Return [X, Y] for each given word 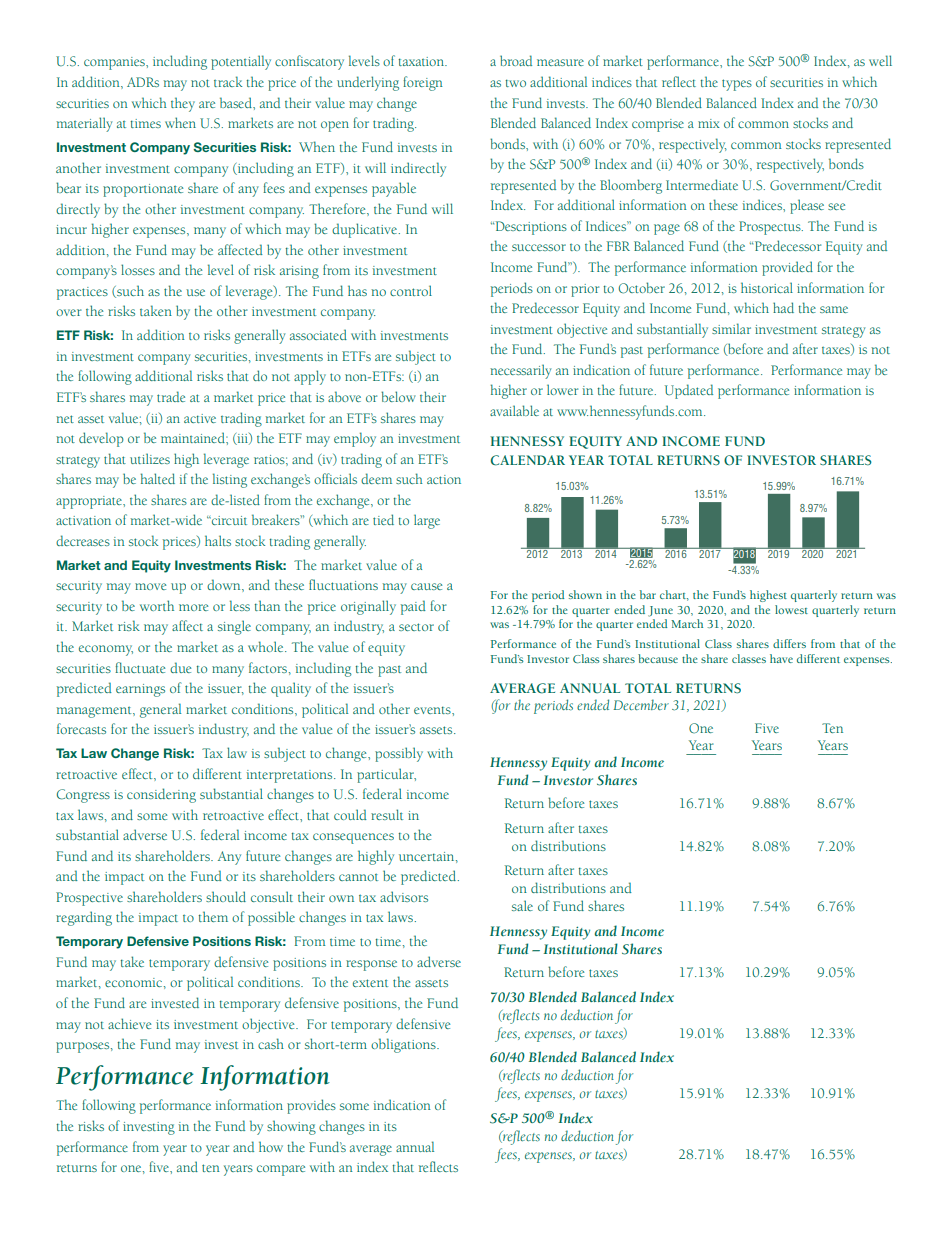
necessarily [520, 371]
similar [731, 328]
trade [171, 396]
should [226, 896]
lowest [791, 609]
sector [416, 627]
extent [370, 983]
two [515, 83]
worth [157, 605]
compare [281, 1170]
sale [522, 905]
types [737, 85]
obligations [404, 1045]
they [183, 104]
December [641, 704]
